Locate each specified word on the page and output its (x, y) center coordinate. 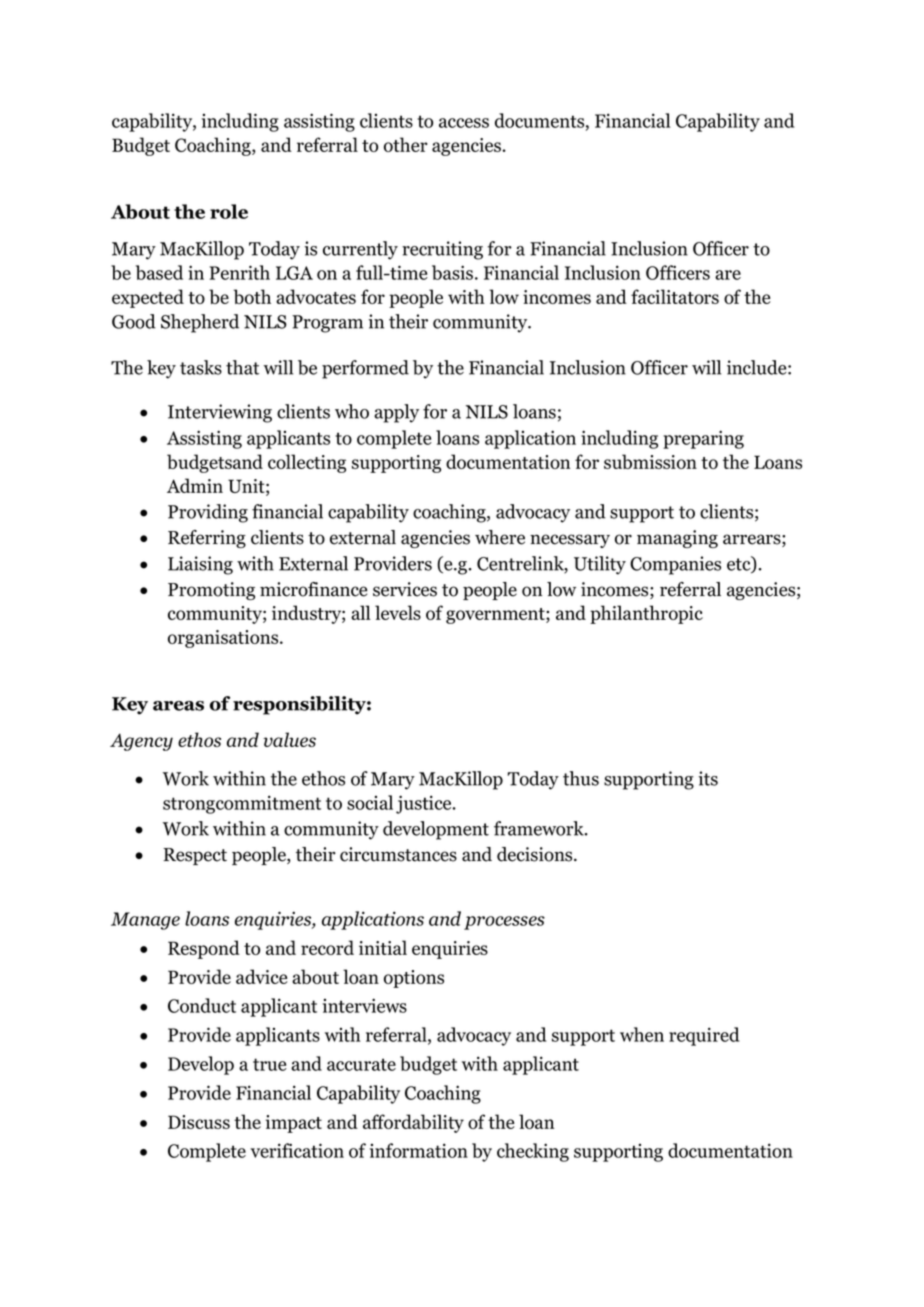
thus (581, 778)
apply (396, 413)
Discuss (199, 1122)
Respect (195, 856)
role (229, 211)
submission (650, 461)
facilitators (675, 296)
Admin (195, 485)
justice (425, 804)
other (406, 144)
